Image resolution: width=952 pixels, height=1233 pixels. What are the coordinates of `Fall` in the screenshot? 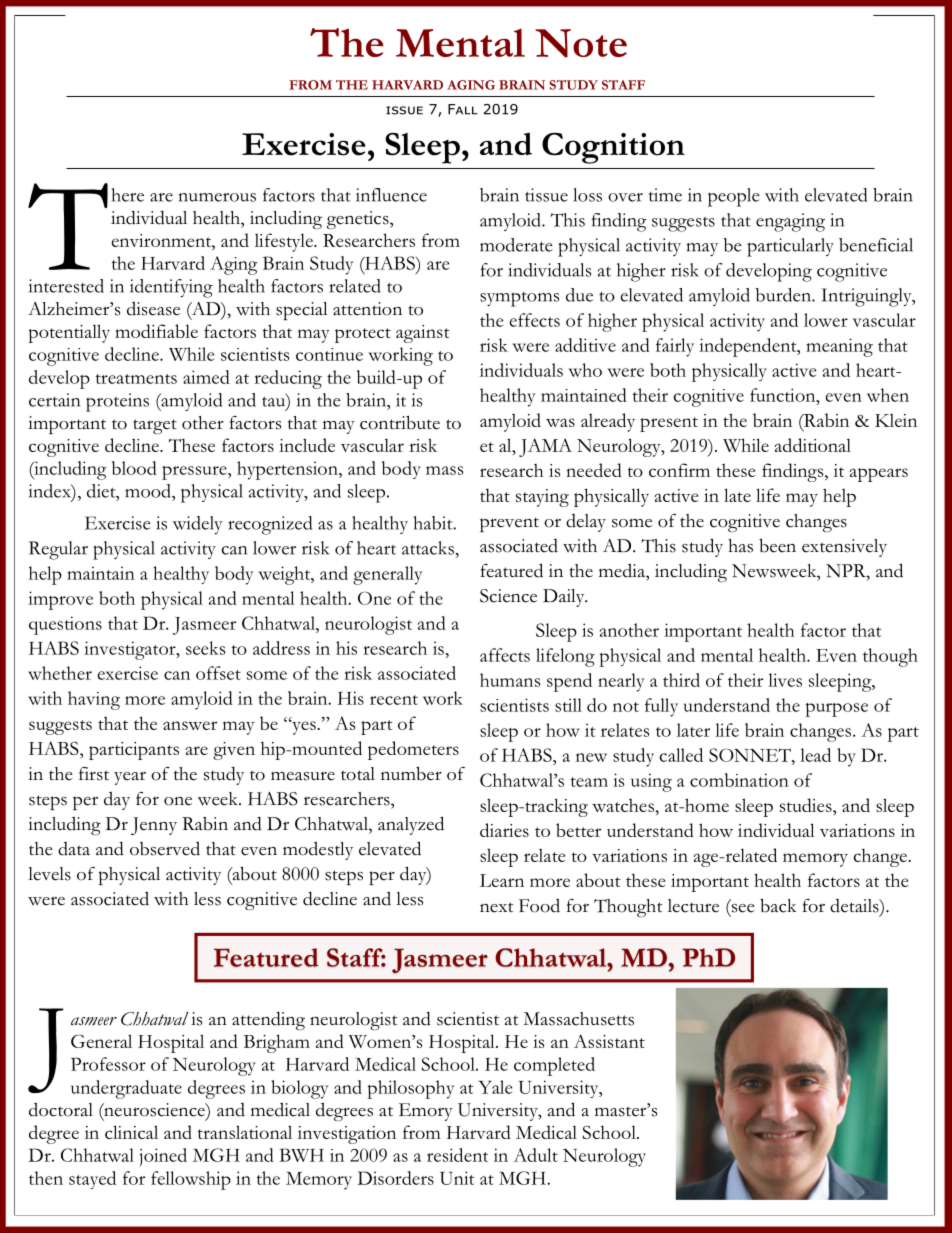 It's located at (463, 109).
